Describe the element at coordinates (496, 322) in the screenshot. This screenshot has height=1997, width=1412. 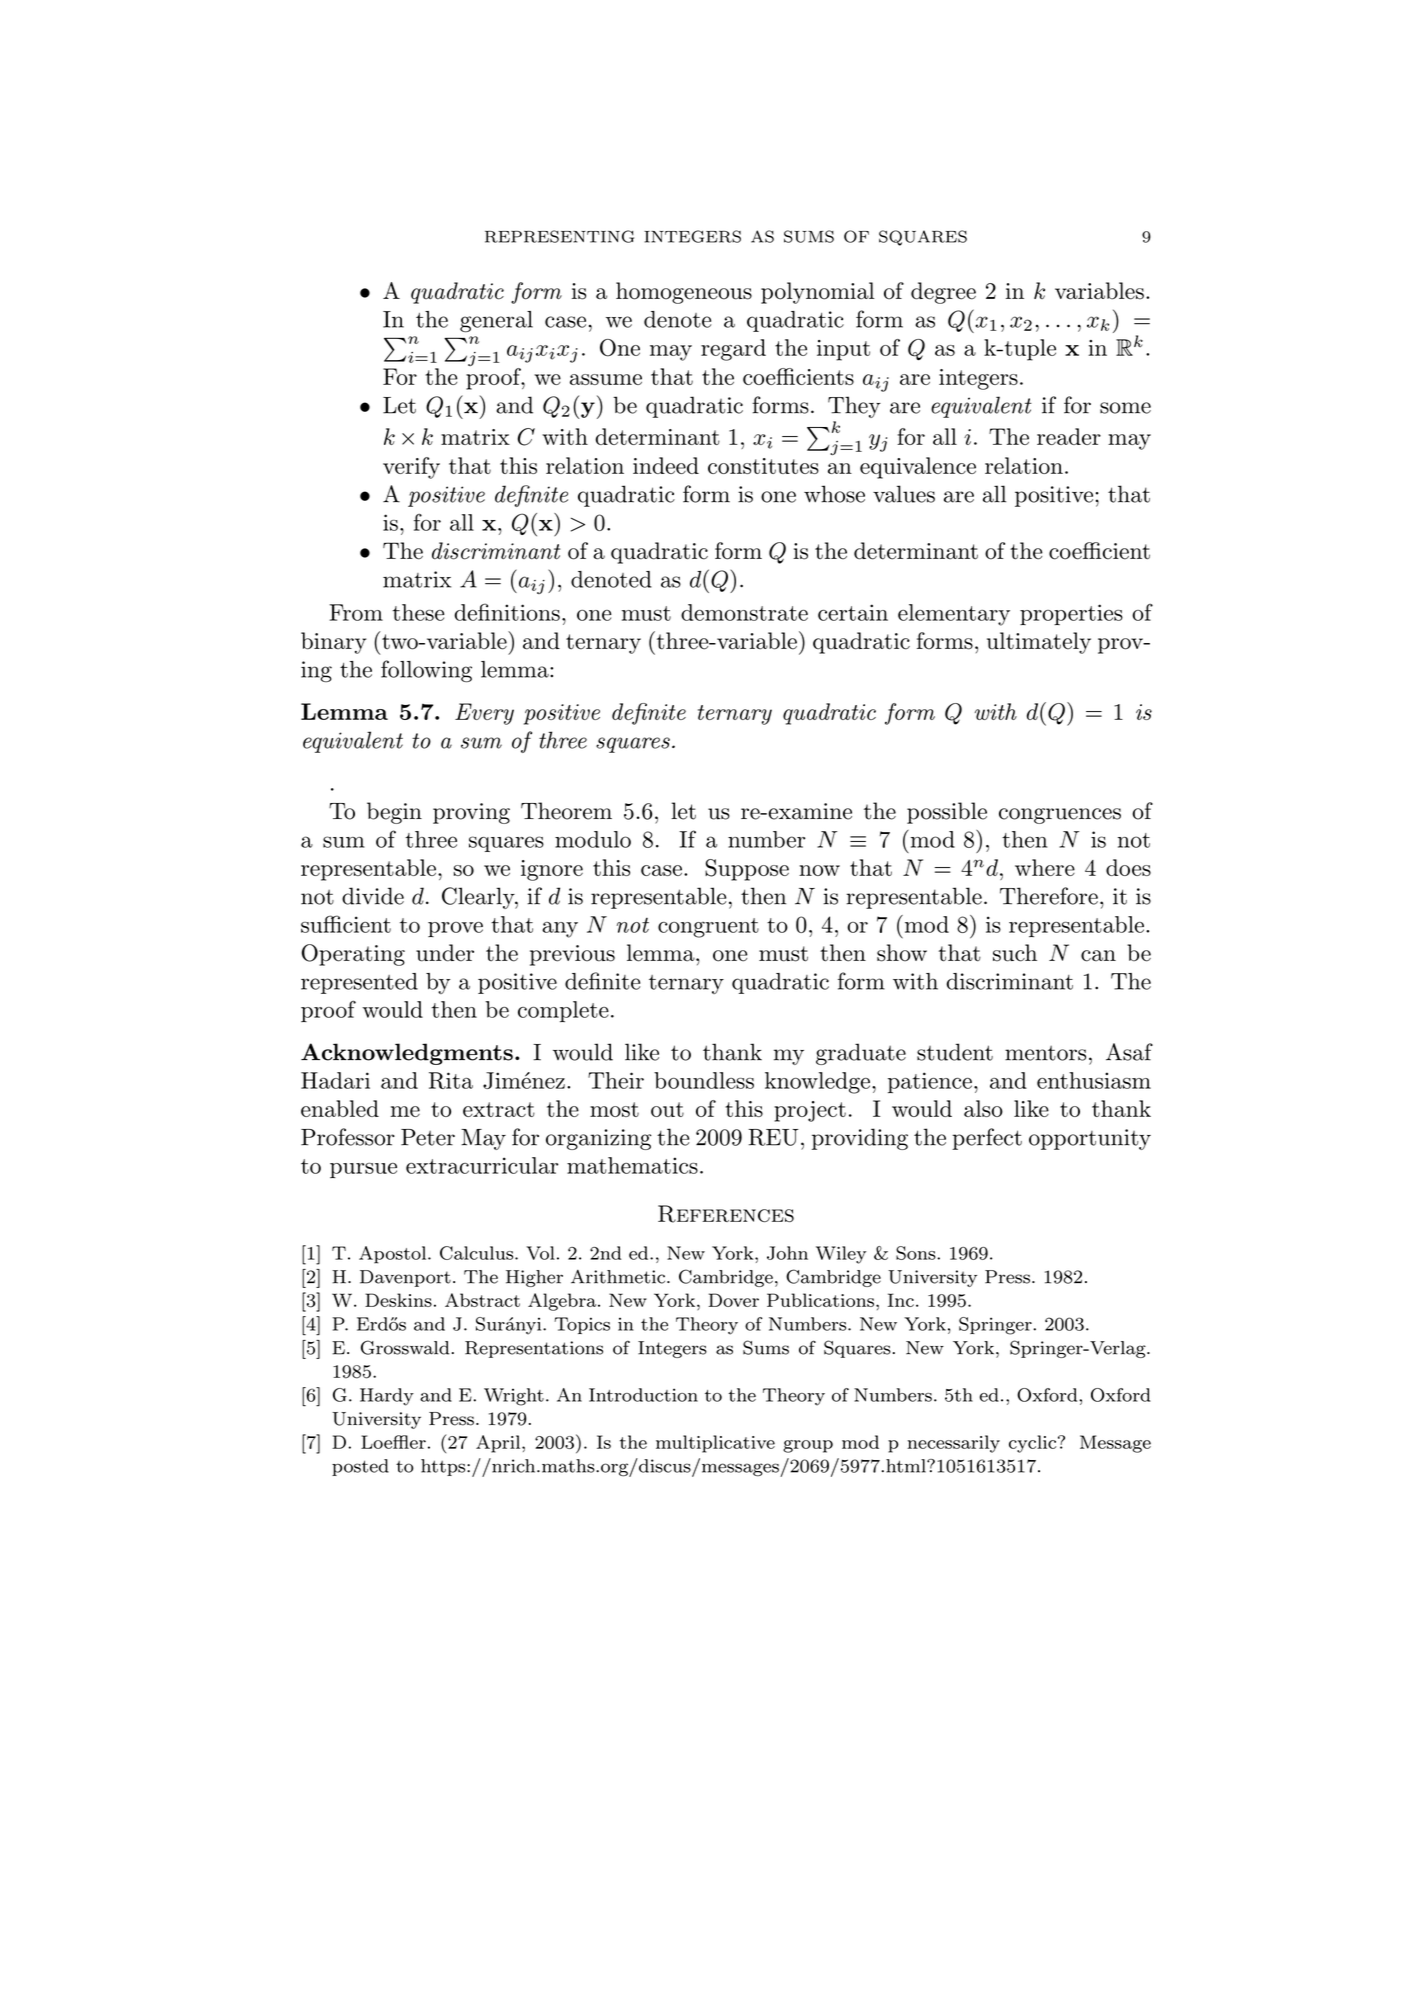
I see `general` at that location.
